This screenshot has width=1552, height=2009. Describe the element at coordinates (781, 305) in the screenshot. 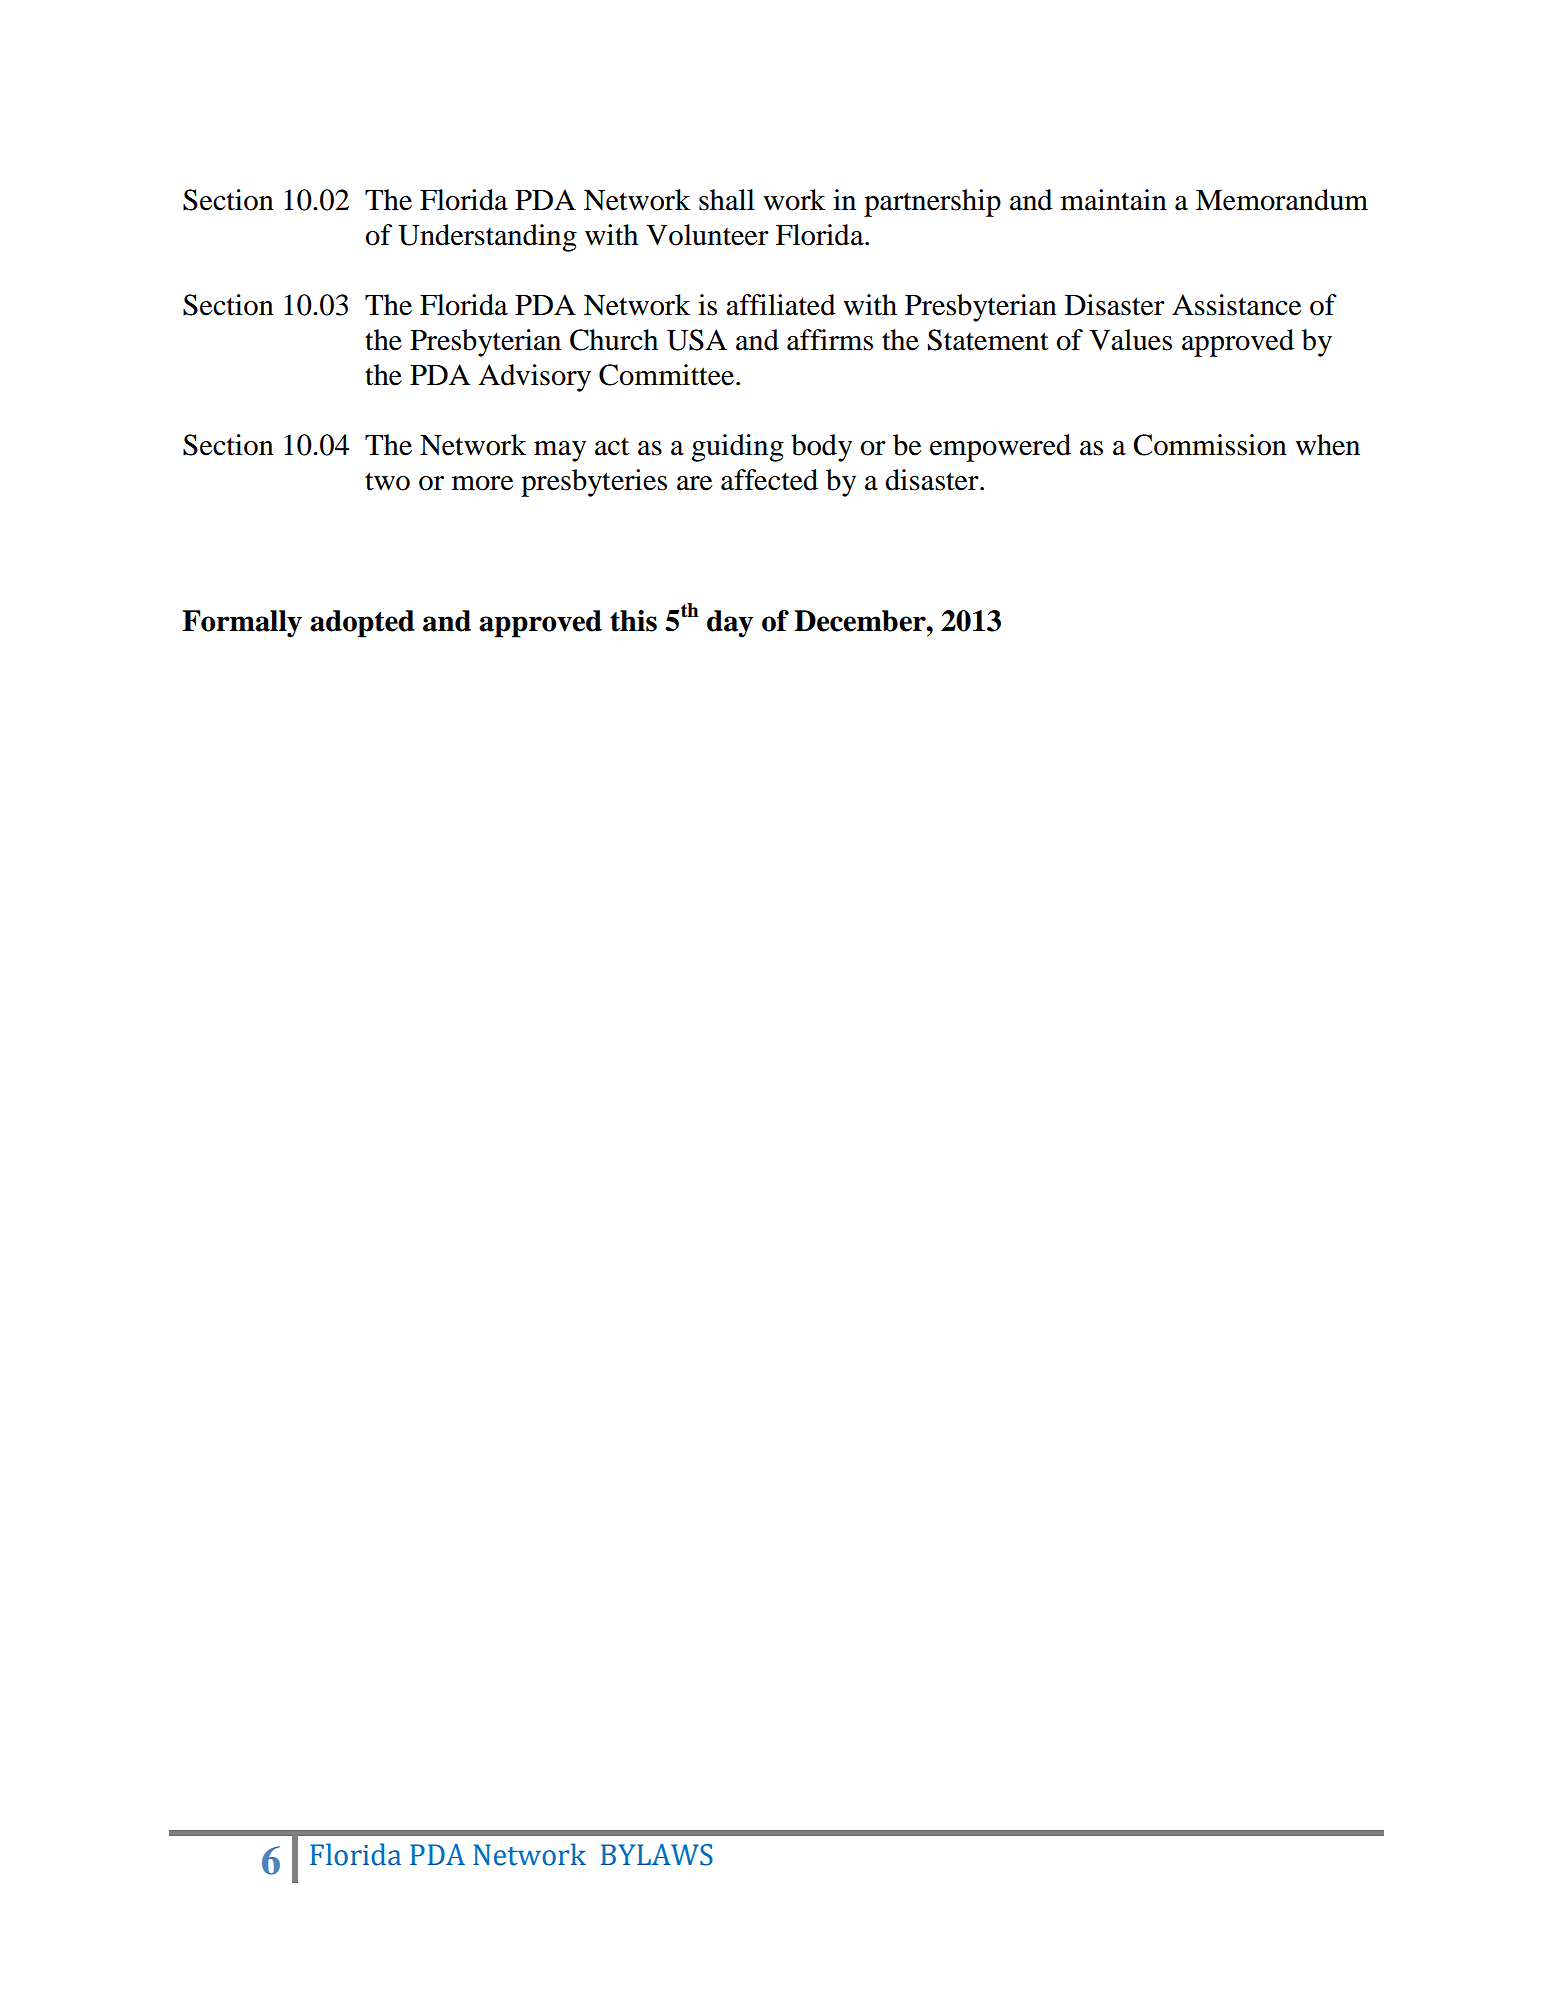

I see `affiliated` at that location.
